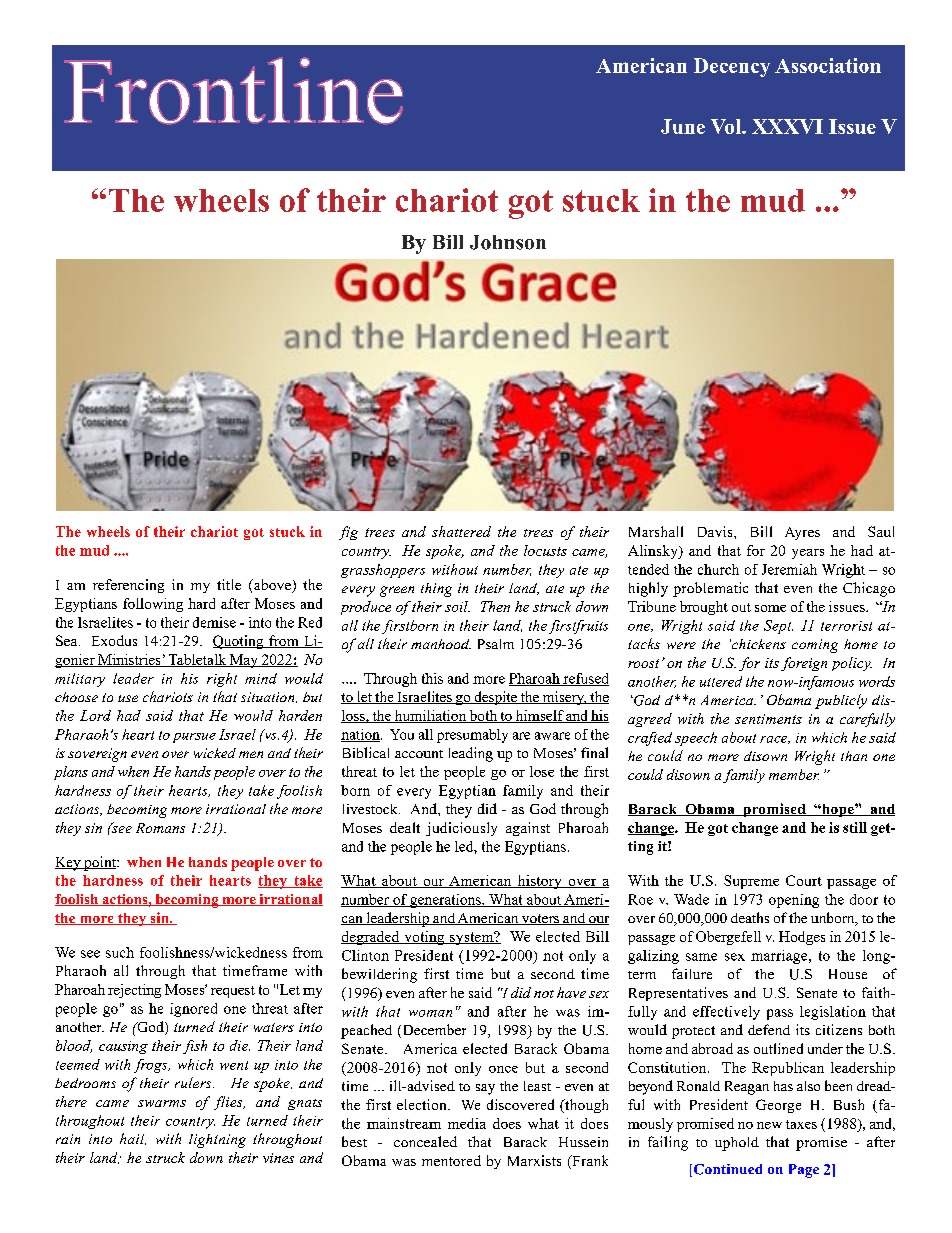 This document has height=1233, width=952. What do you see at coordinates (828, 65) in the document?
I see `Association` at bounding box center [828, 65].
